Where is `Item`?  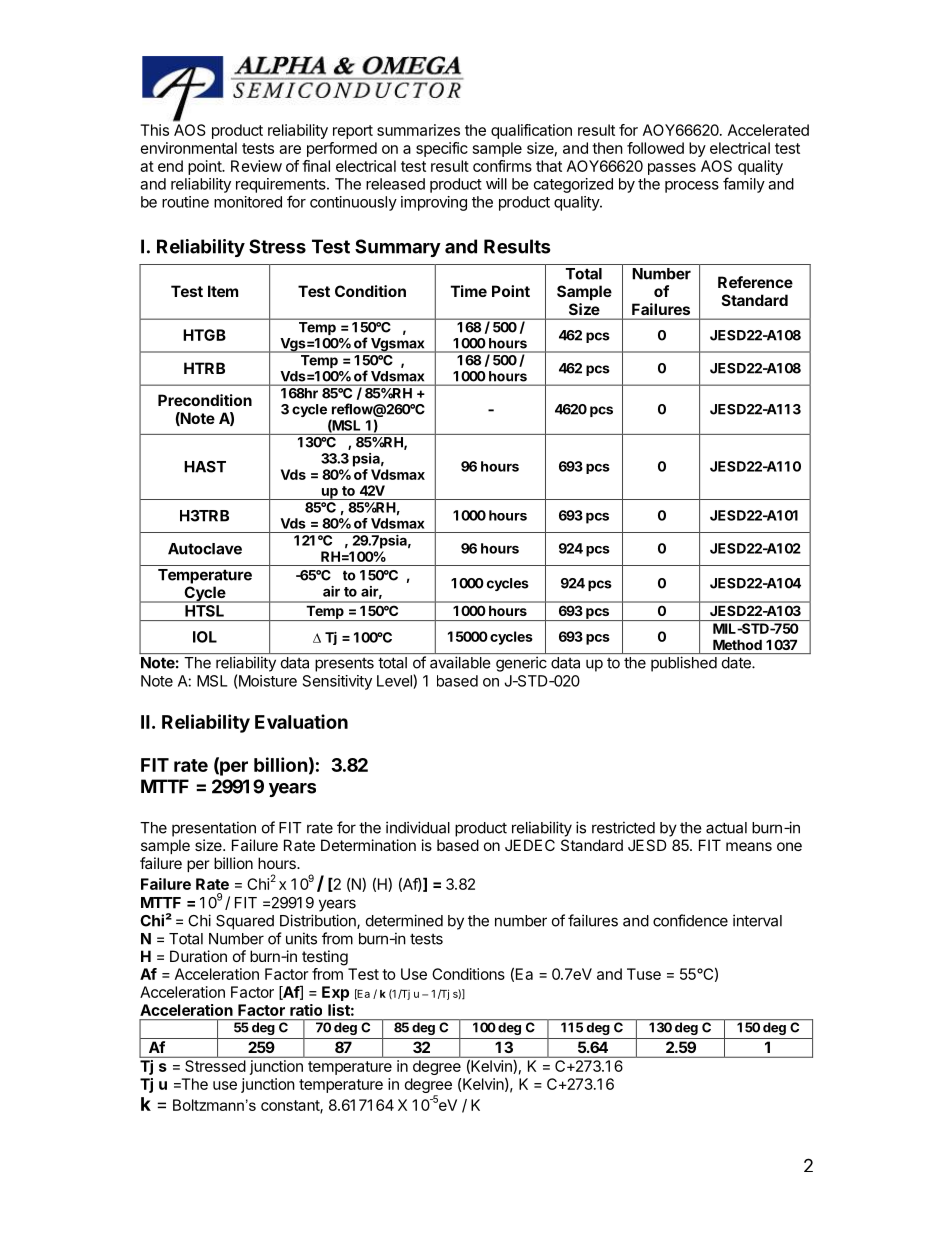
Item is located at coordinates (223, 291).
